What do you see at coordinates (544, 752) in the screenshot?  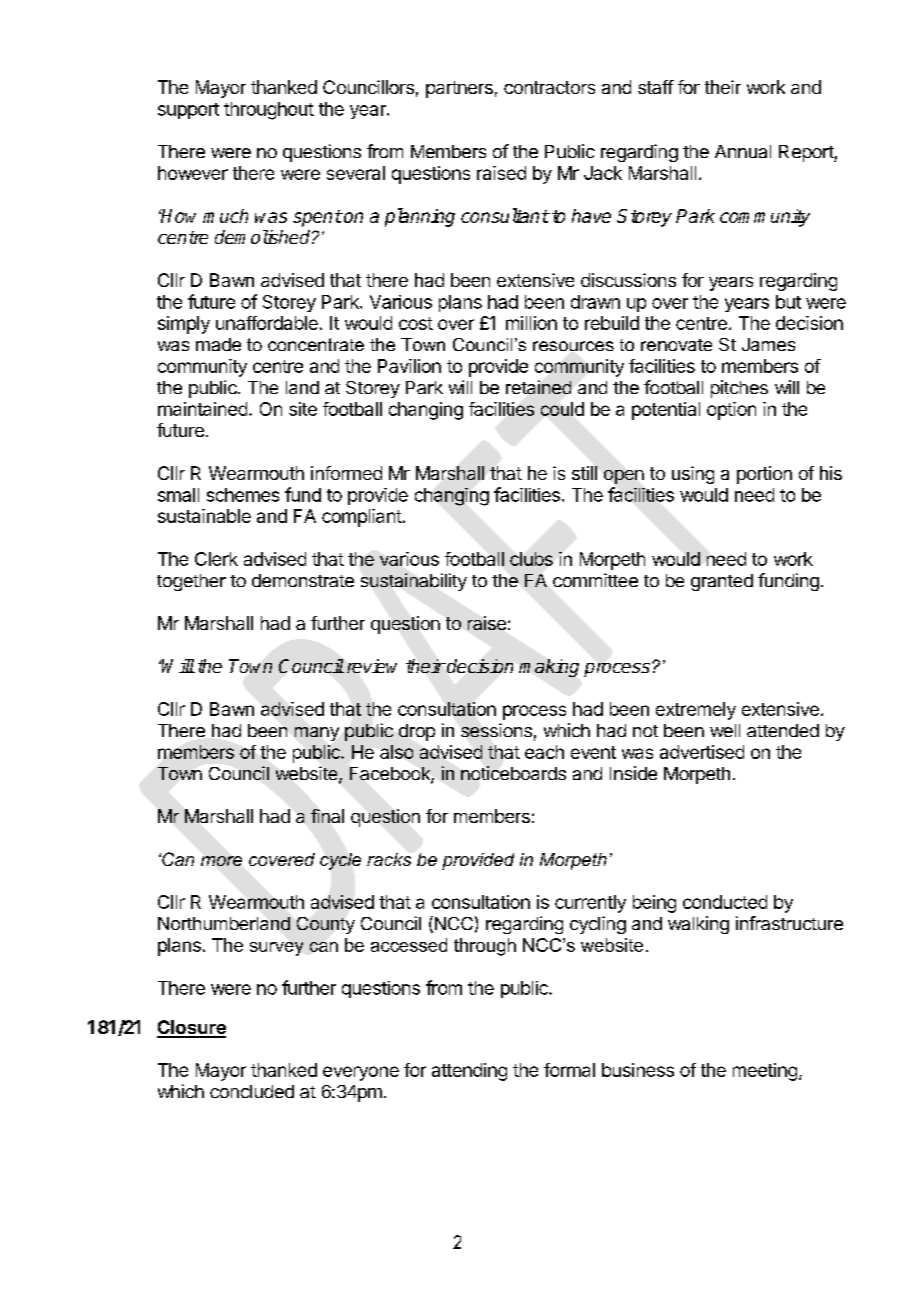 I see `each` at bounding box center [544, 752].
